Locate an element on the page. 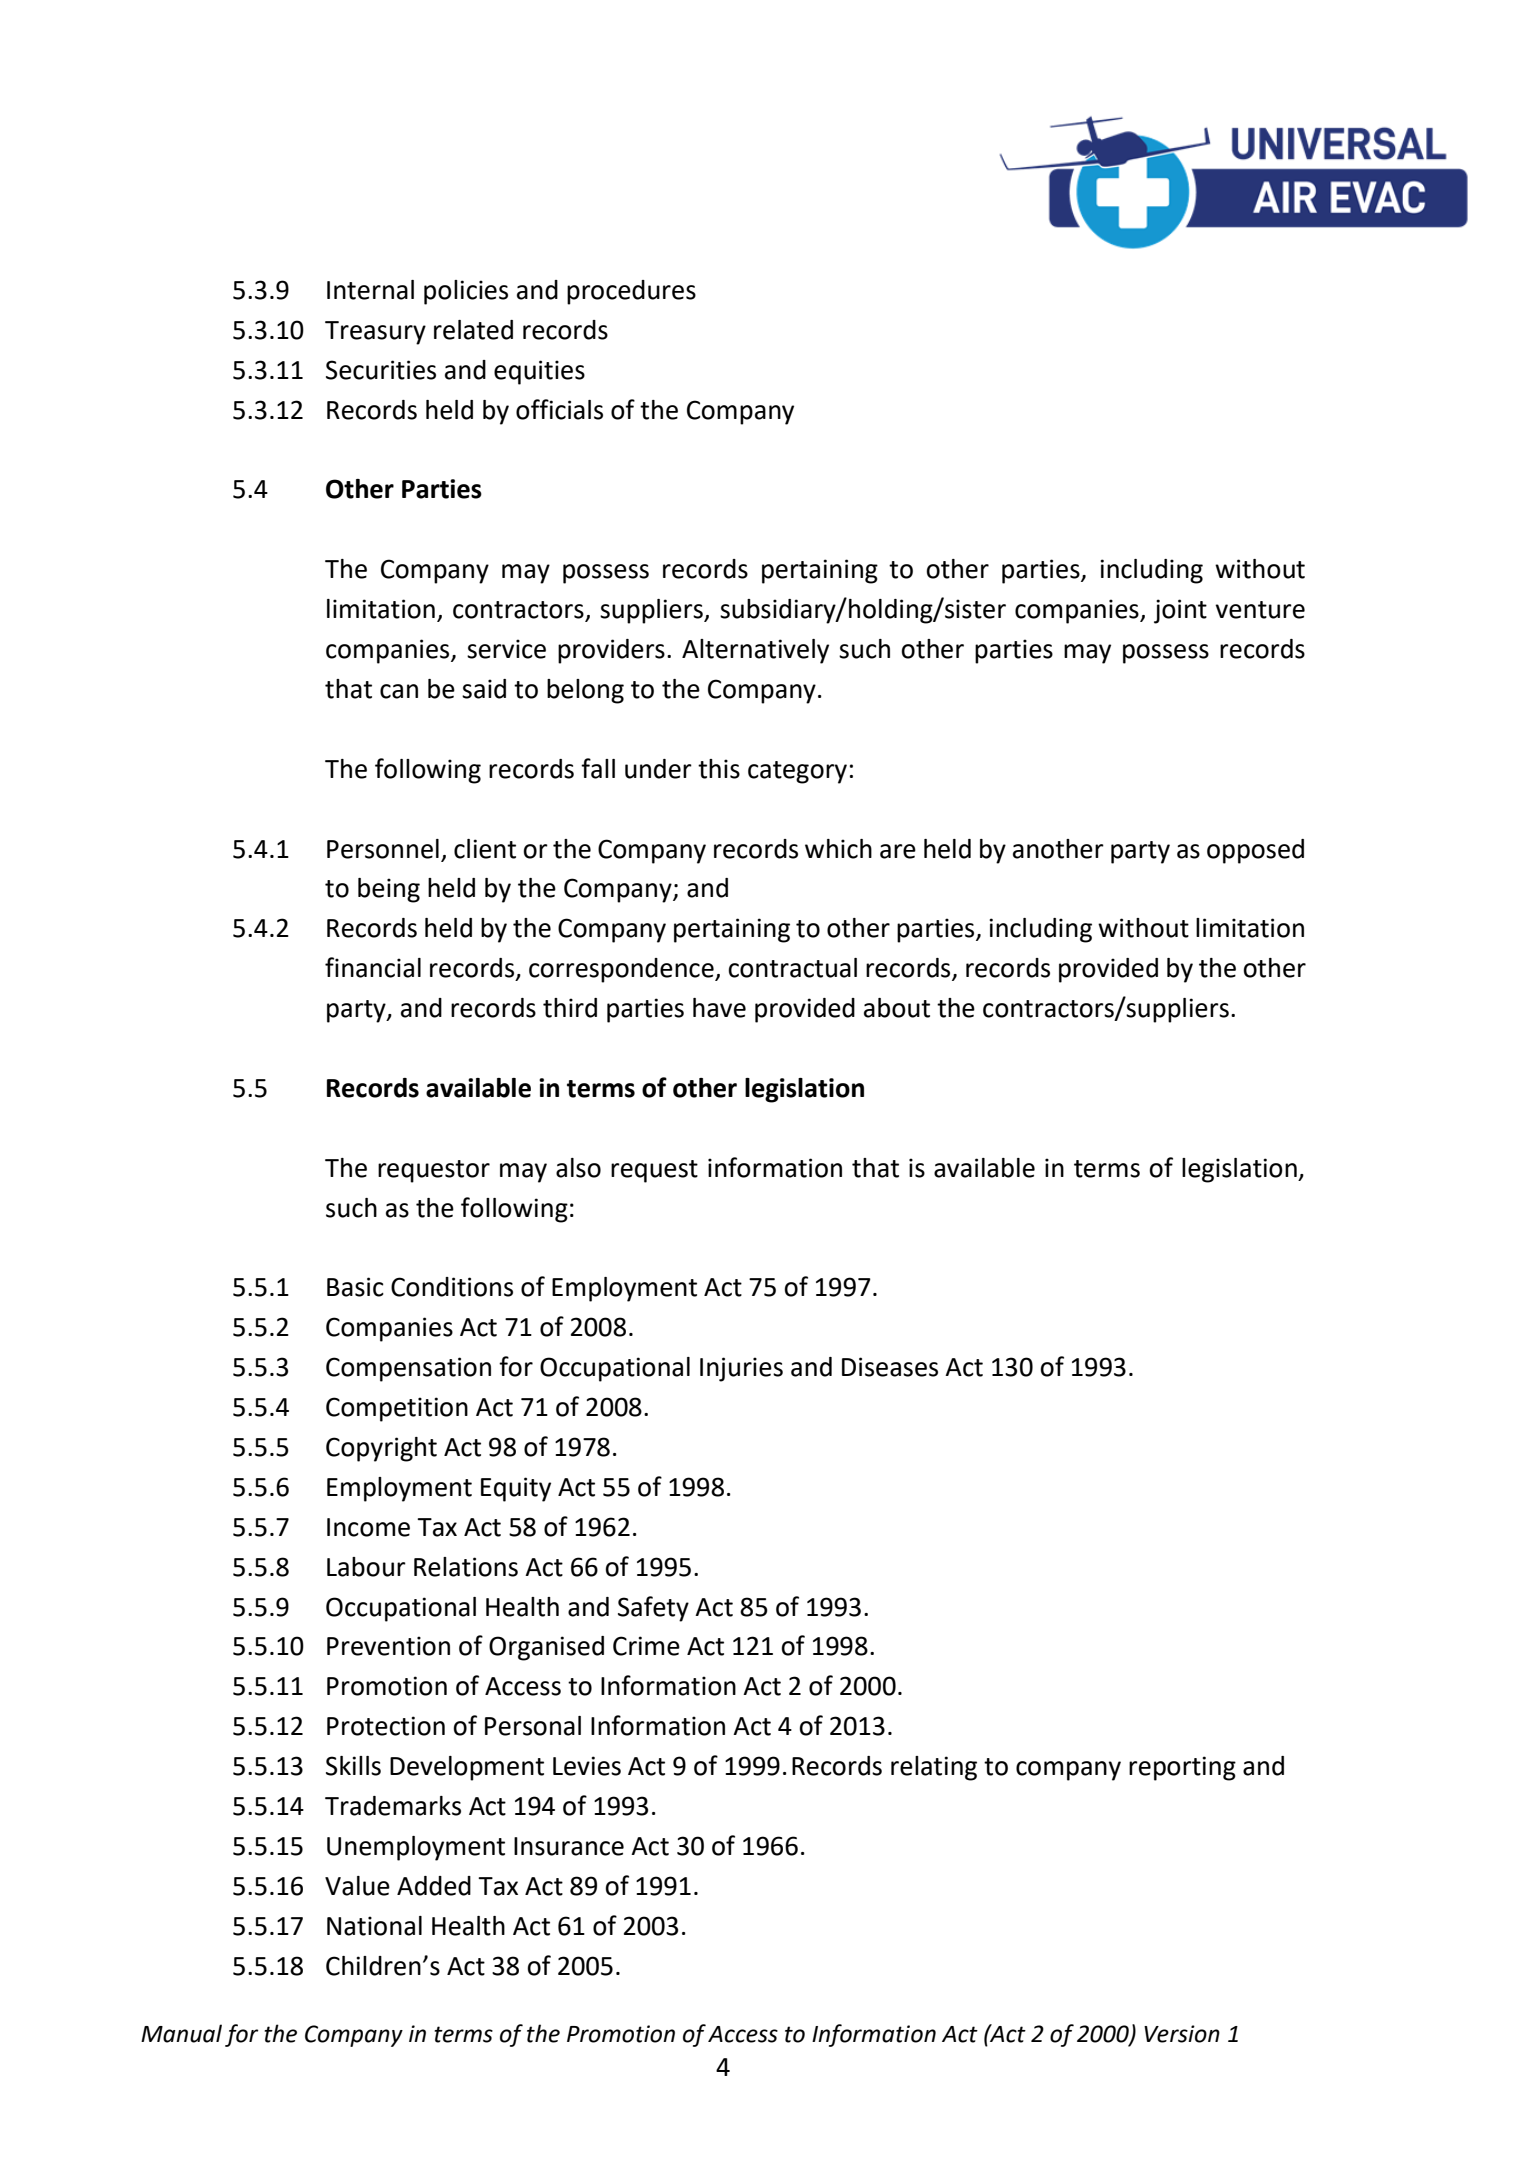  reporting is located at coordinates (1182, 1768).
